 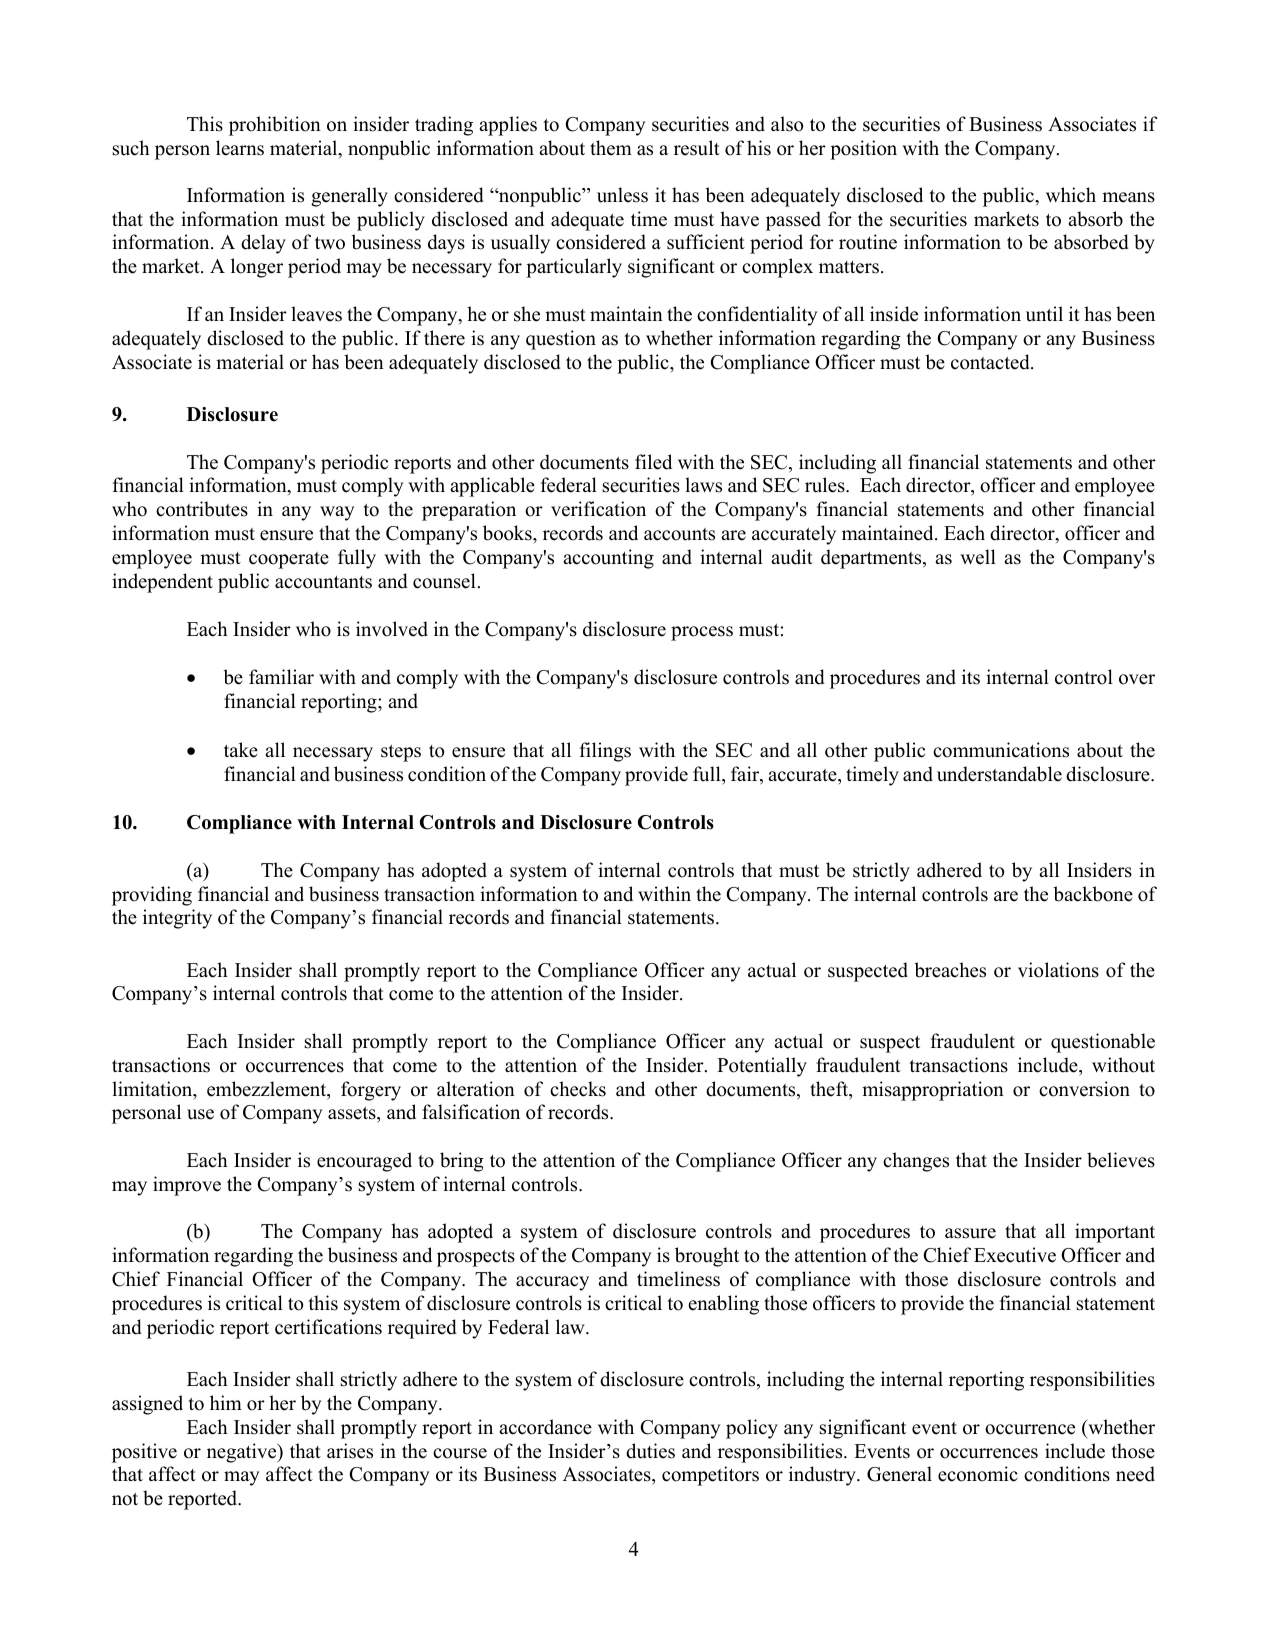 What do you see at coordinates (1071, 195) in the screenshot?
I see `which` at bounding box center [1071, 195].
